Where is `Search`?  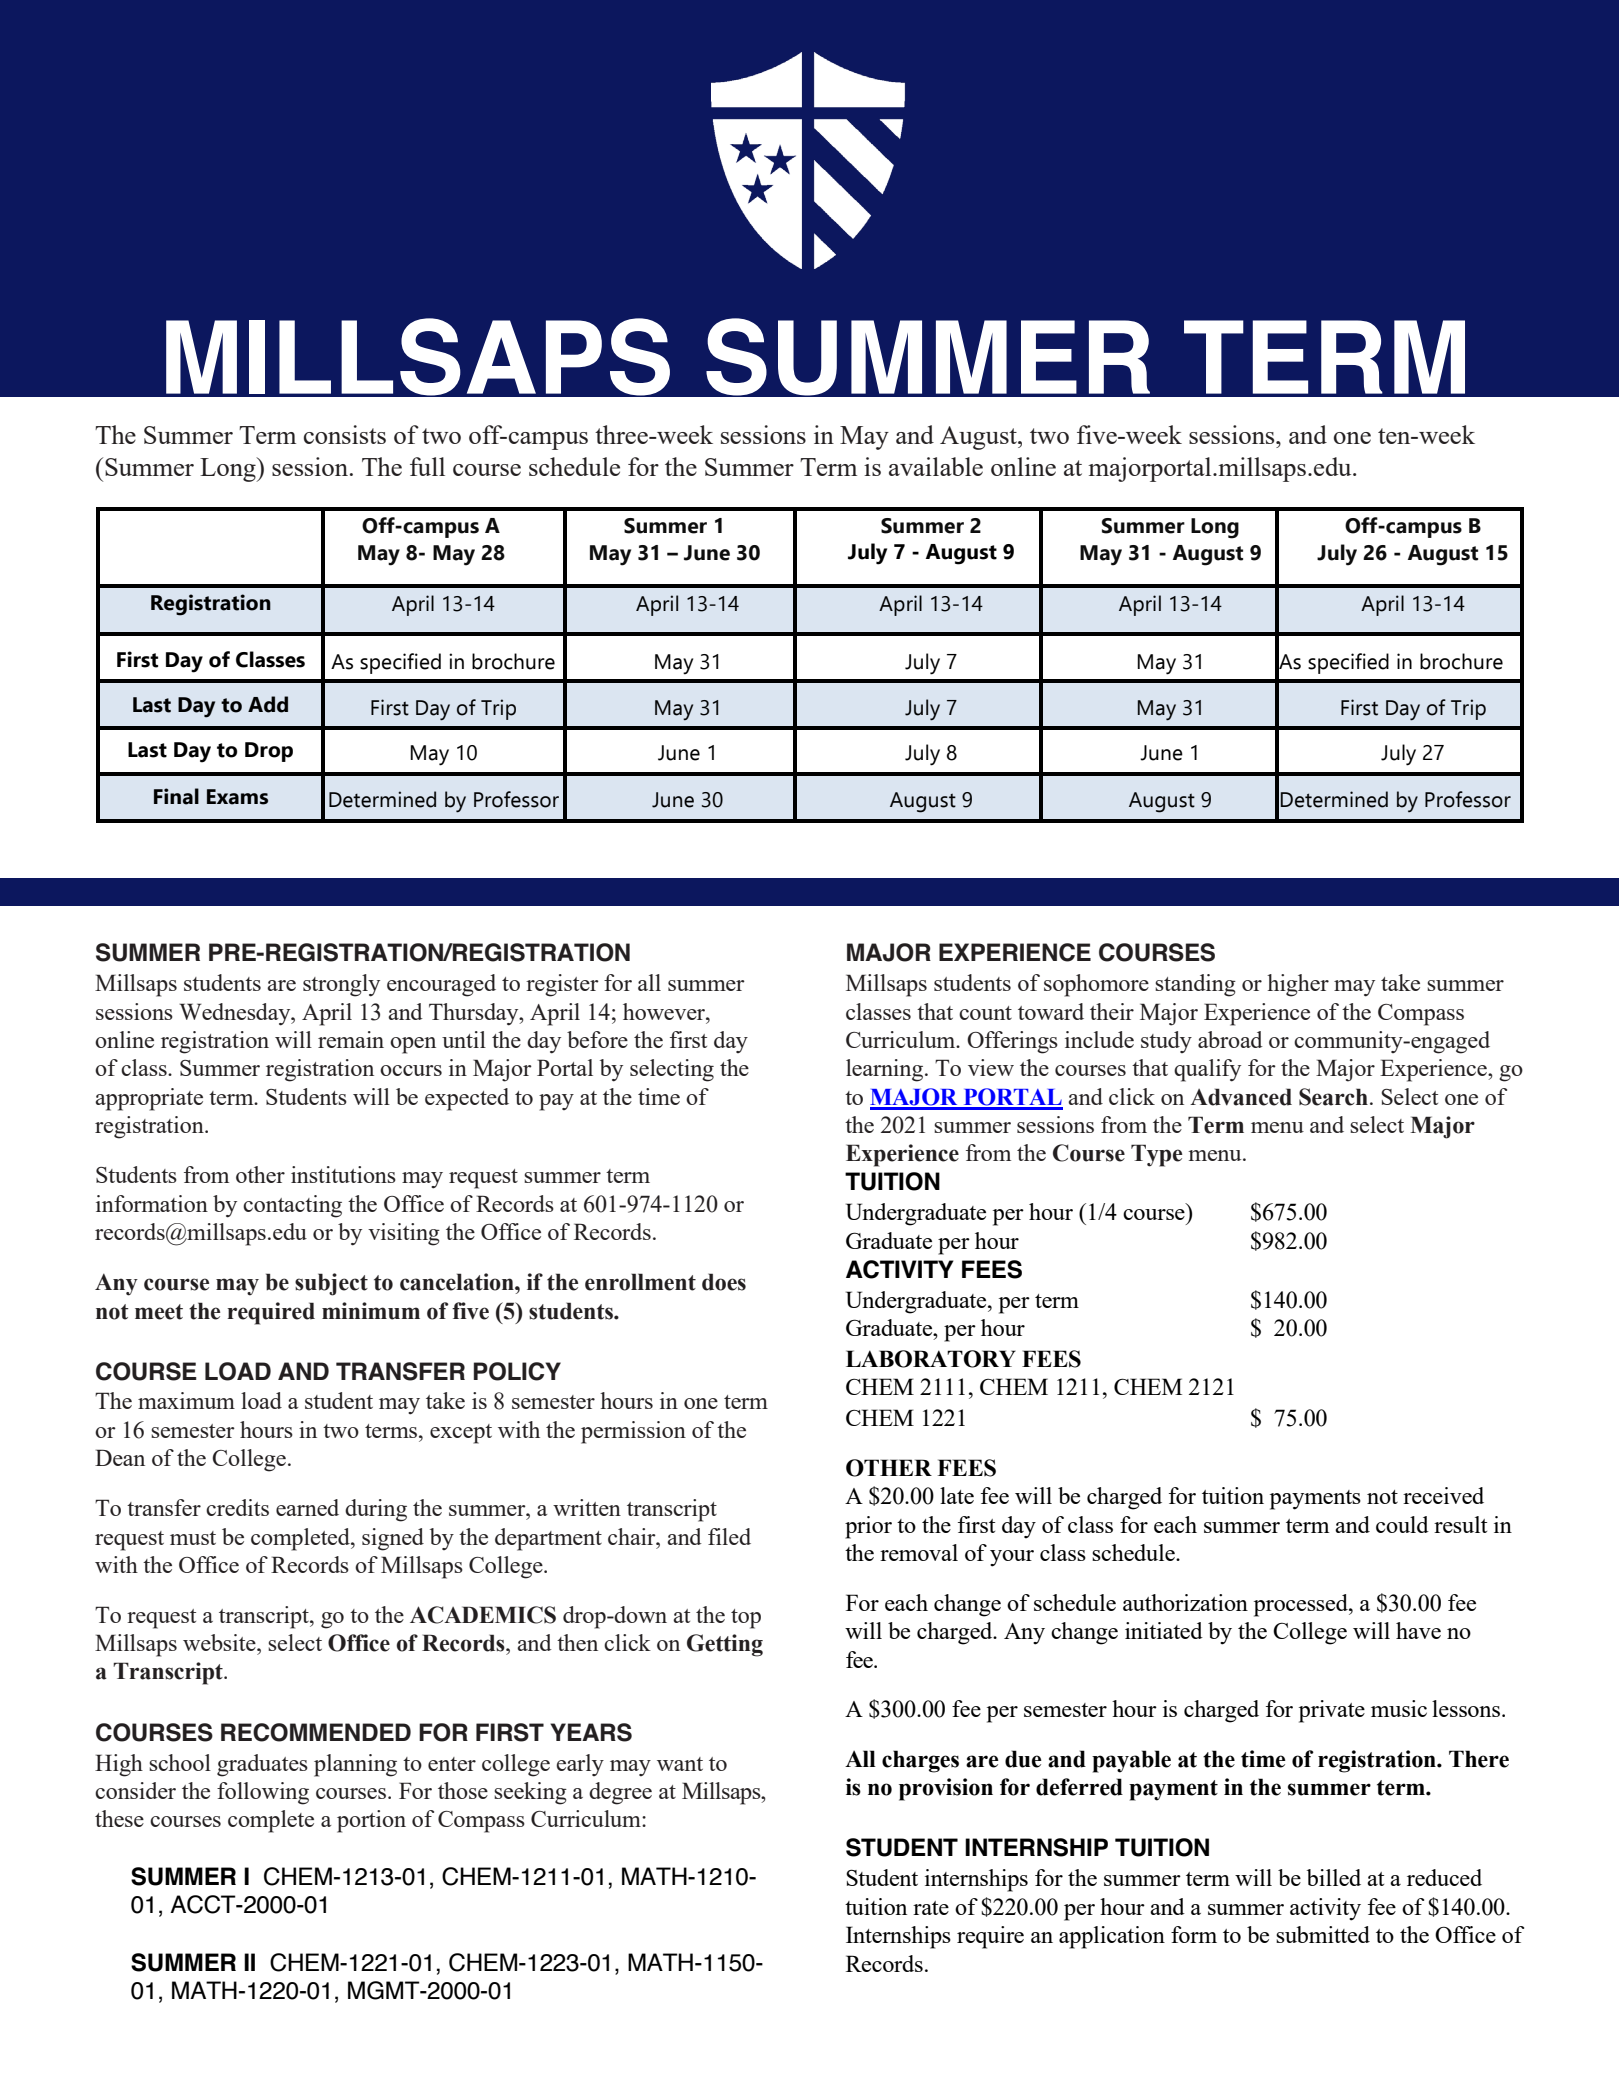
Search is located at coordinates (1333, 1097).
